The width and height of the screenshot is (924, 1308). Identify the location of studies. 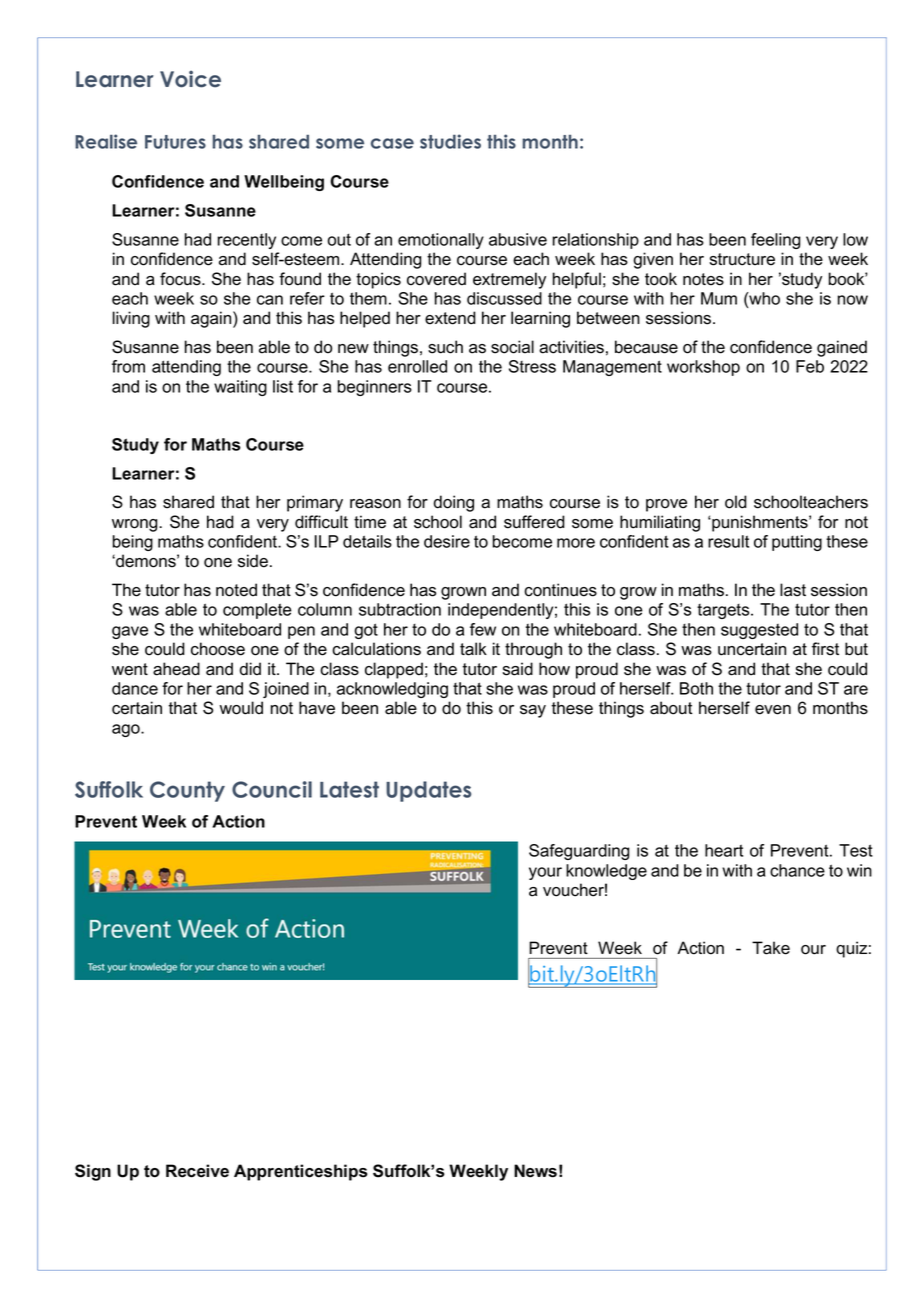
(450, 141).
